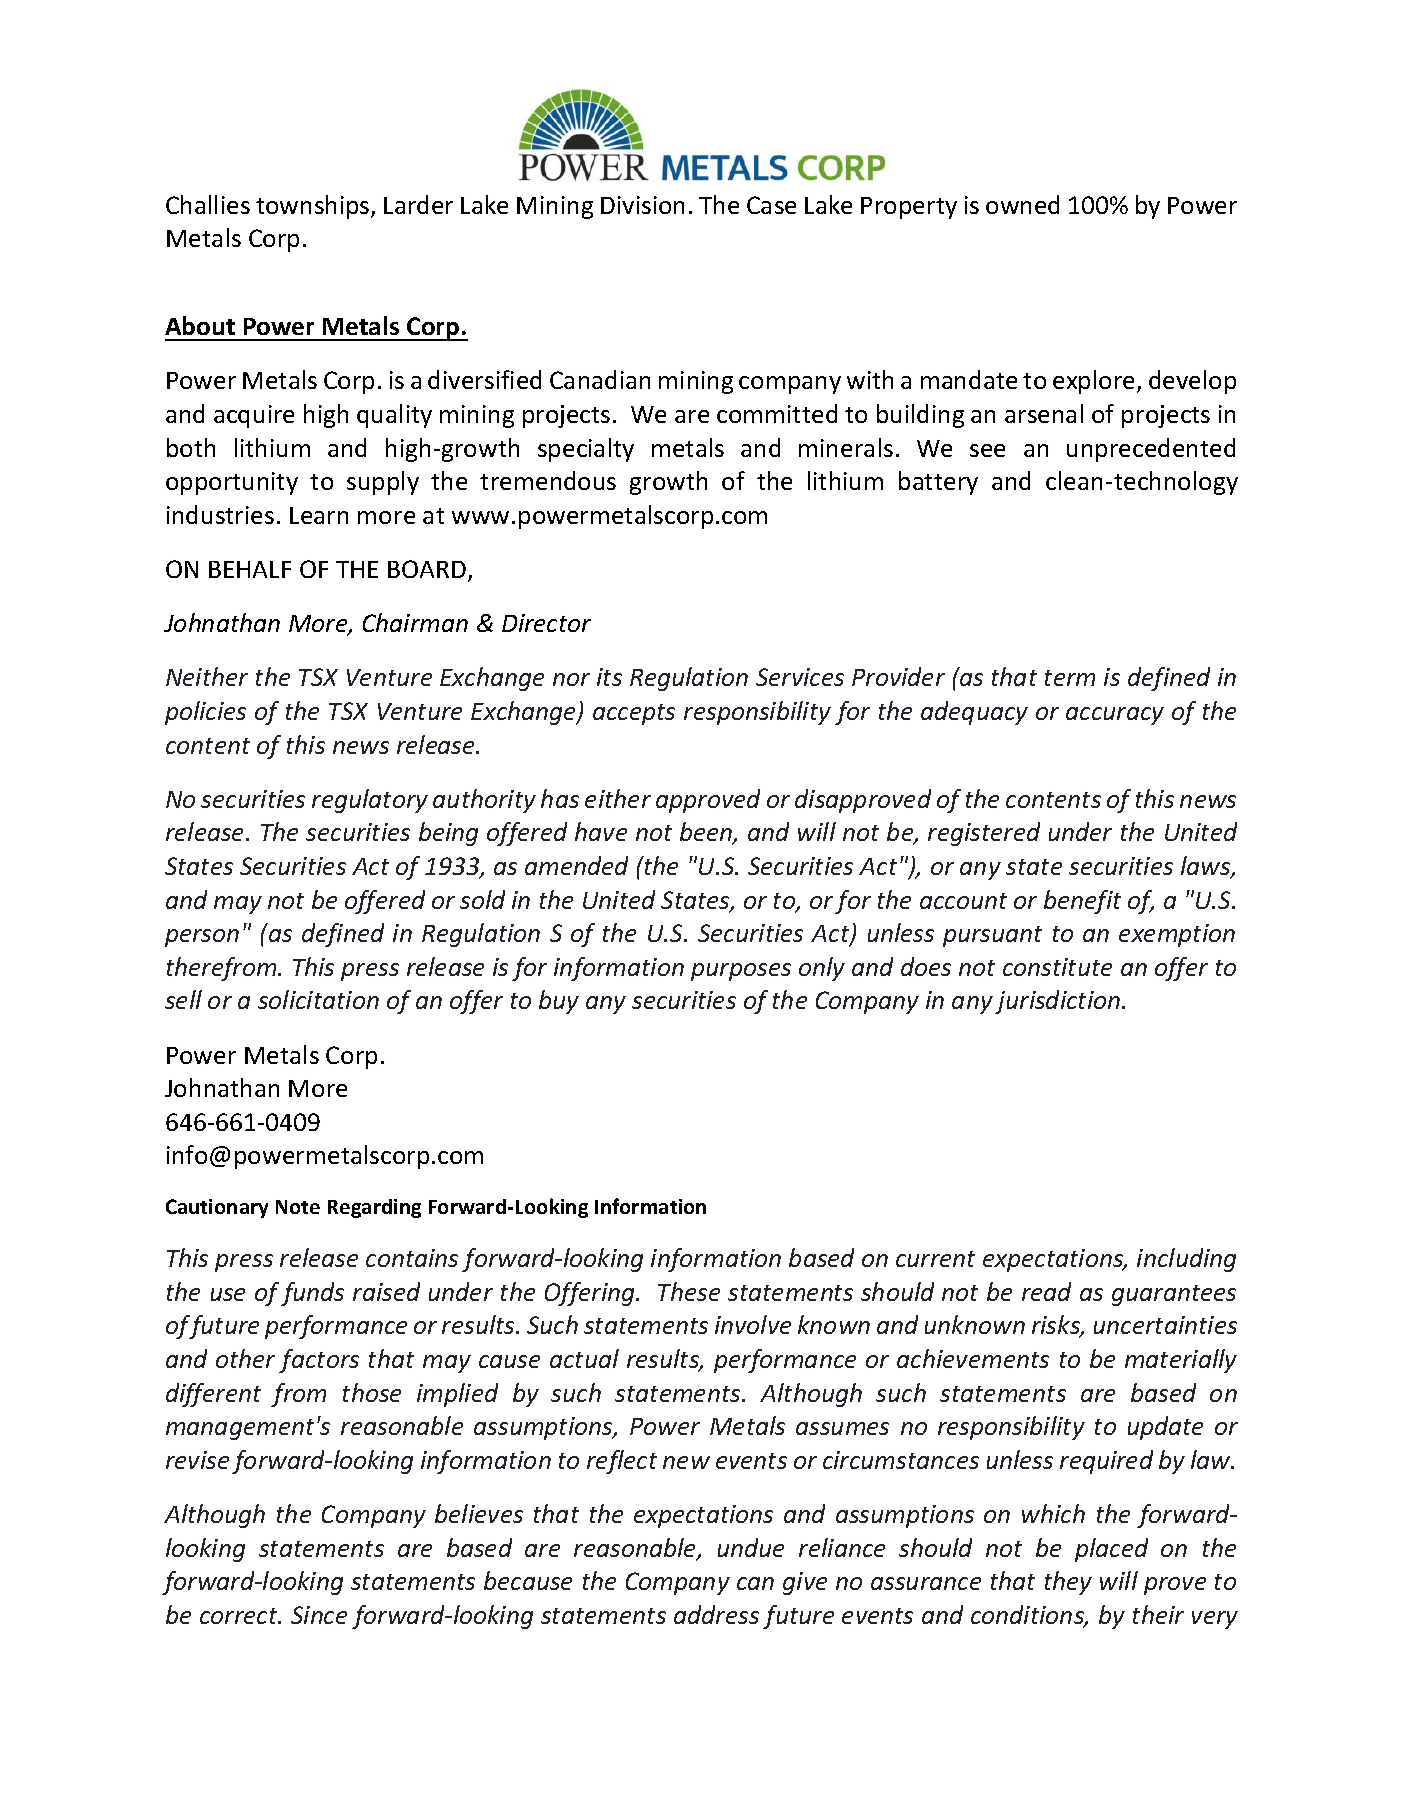 The image size is (1403, 1816). Describe the element at coordinates (634, 714) in the screenshot. I see `accepts` at that location.
